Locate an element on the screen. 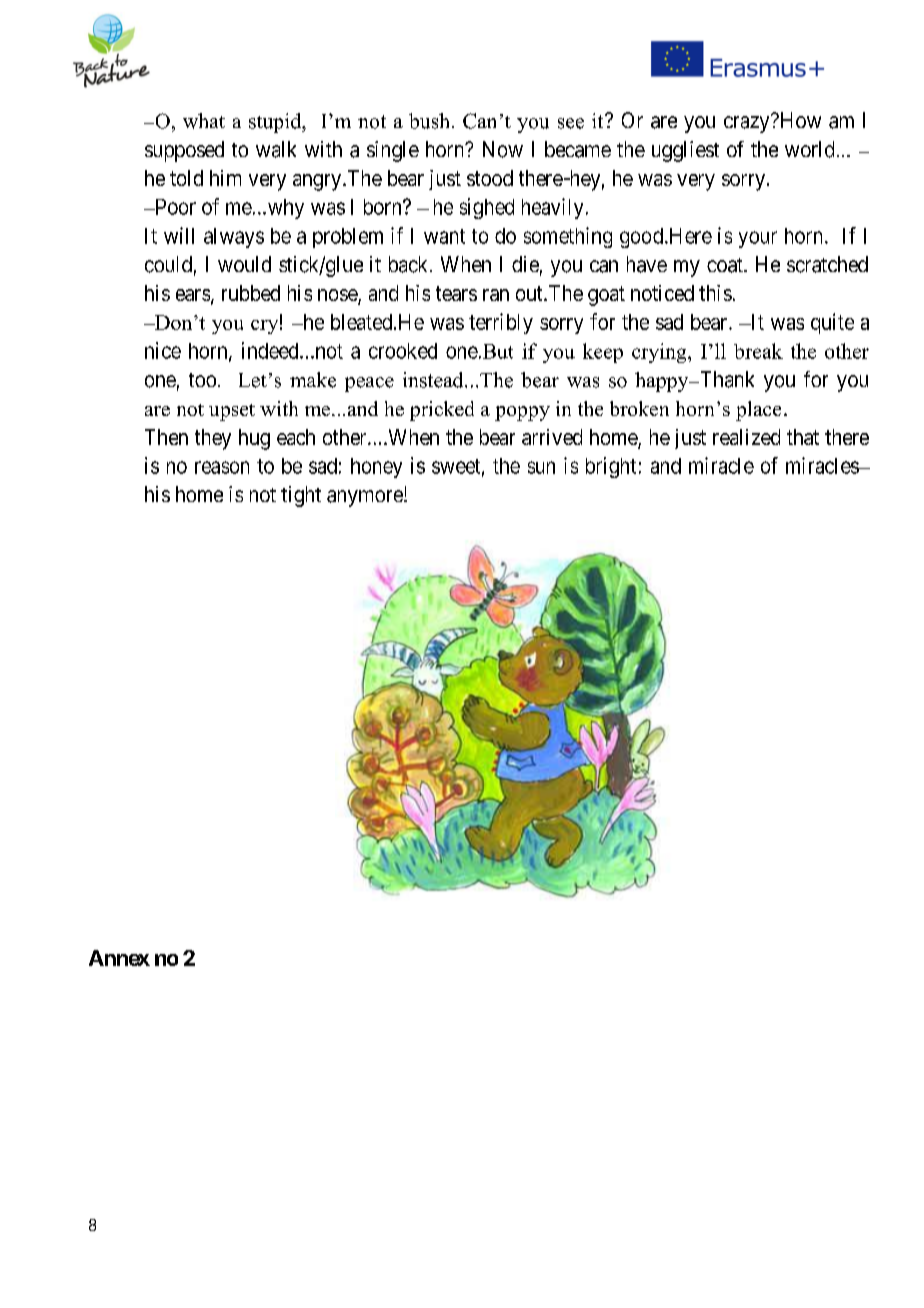  supposed is located at coordinates (184, 151).
